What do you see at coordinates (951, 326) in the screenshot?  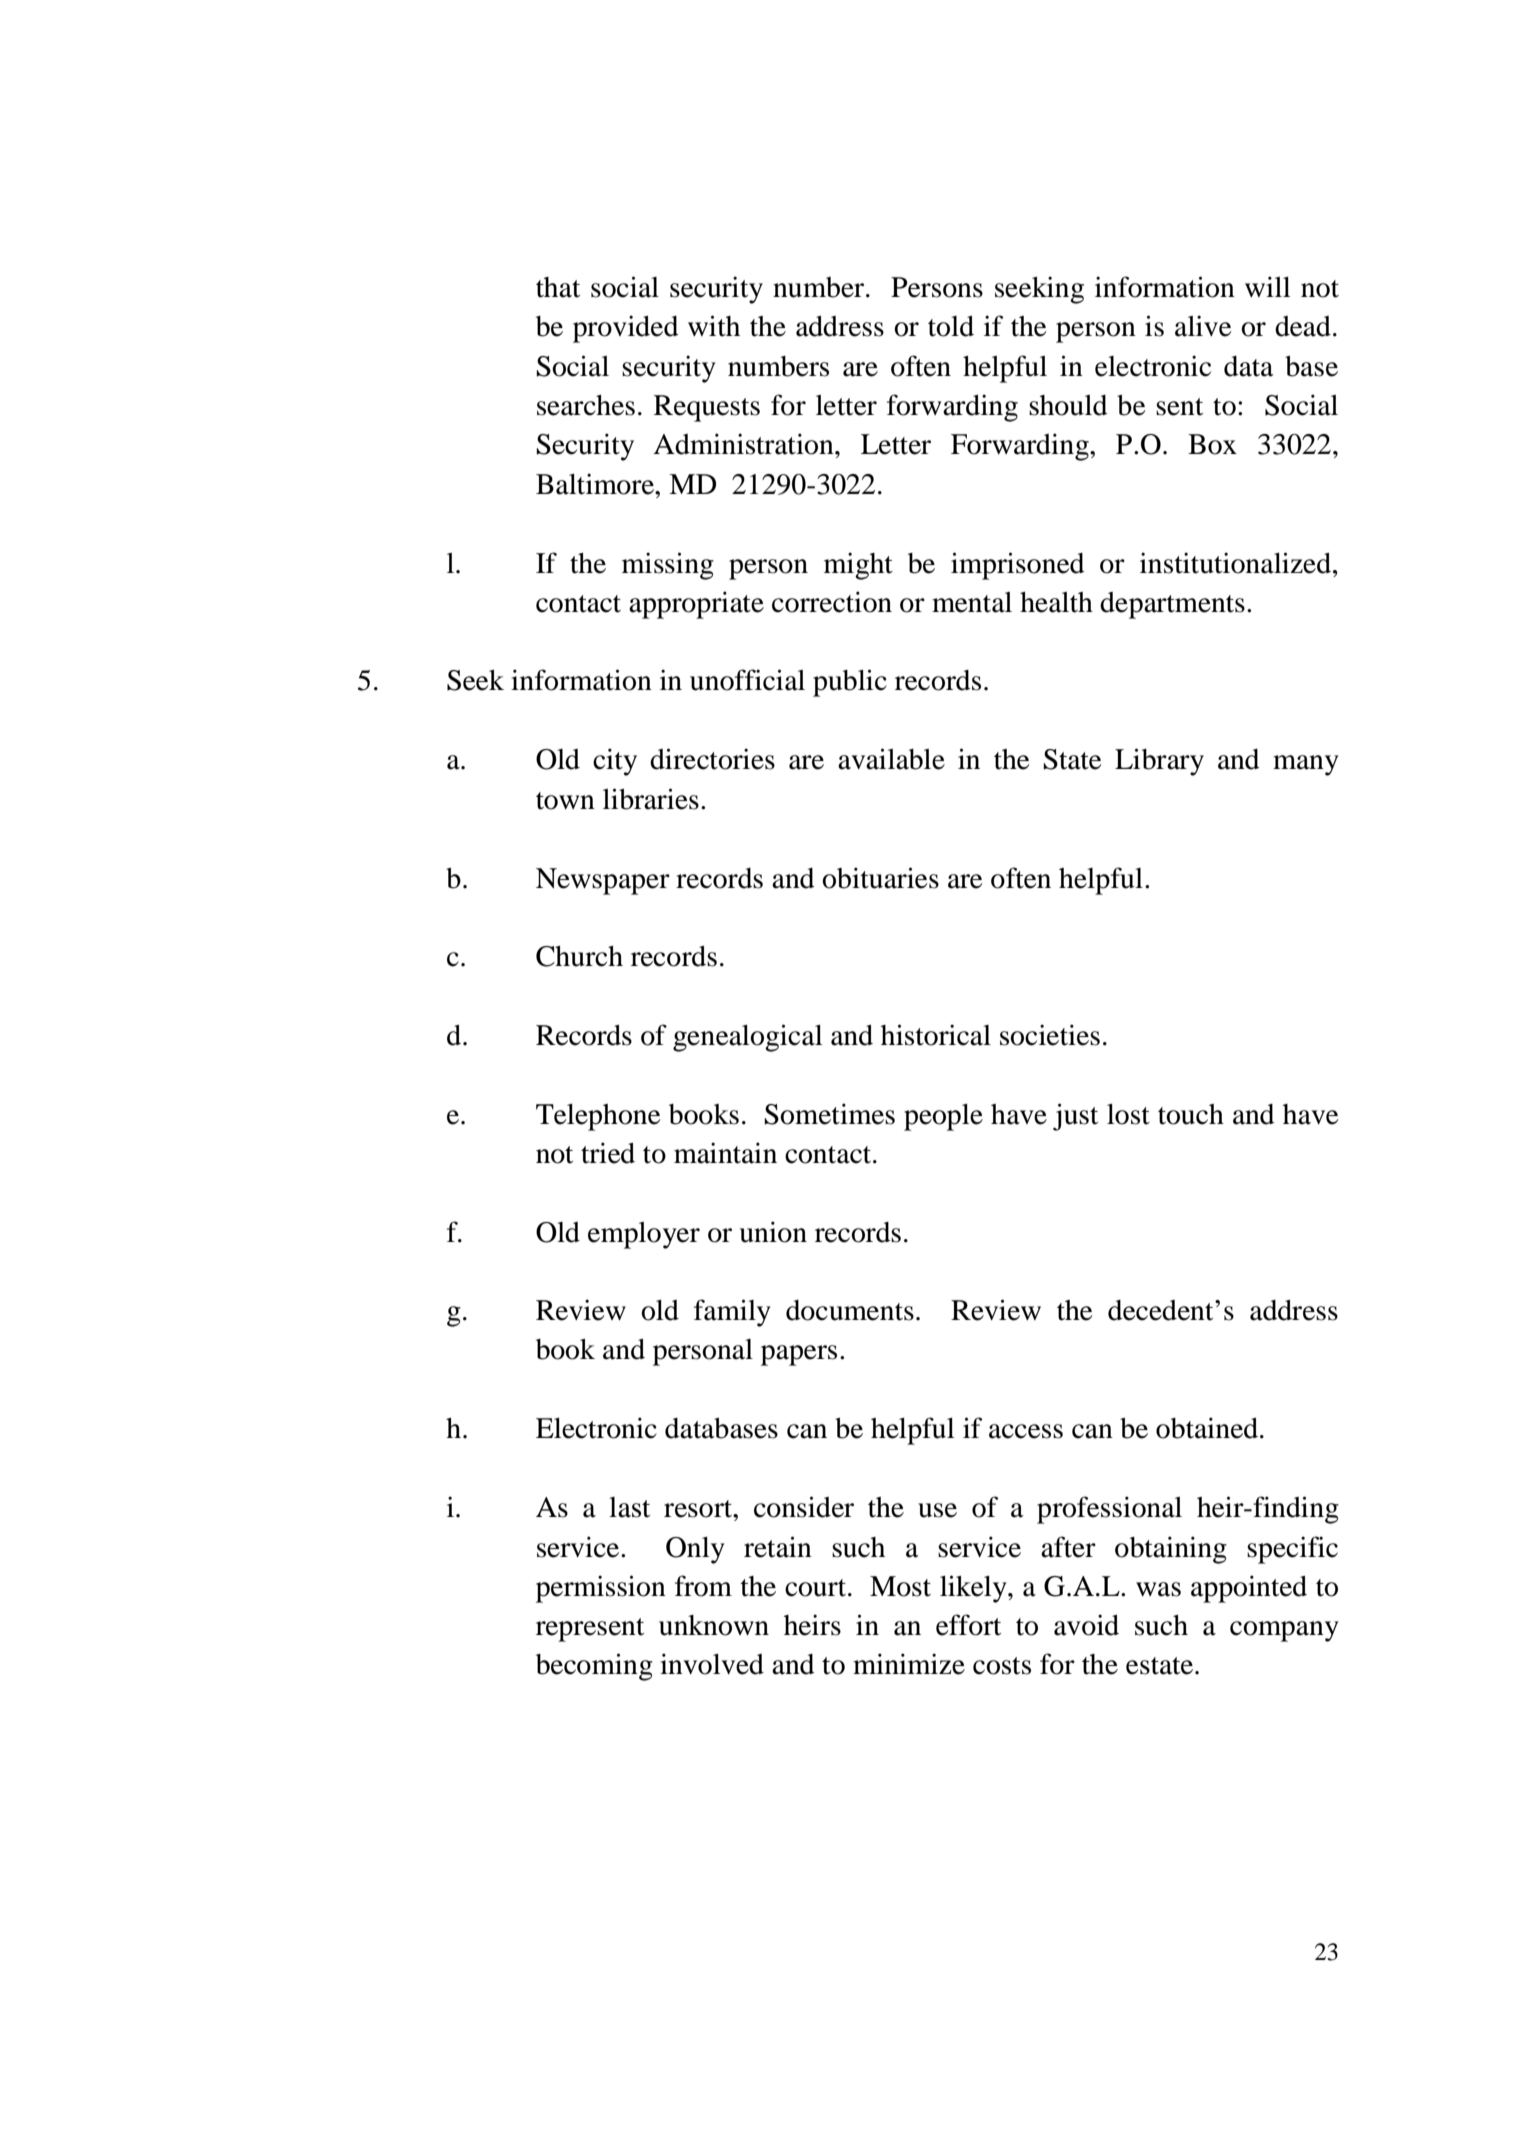 I see `told` at bounding box center [951, 326].
